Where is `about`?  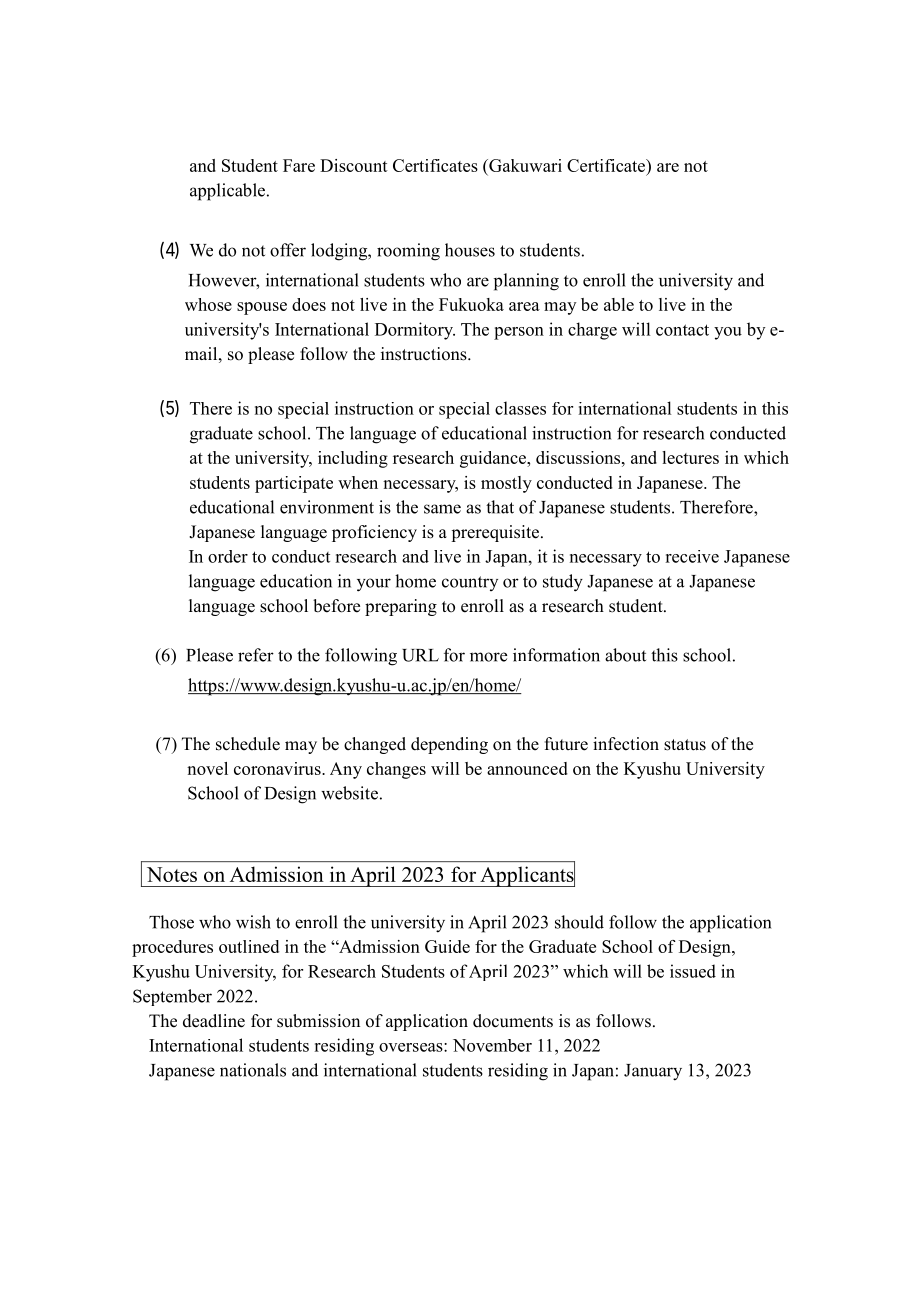
about is located at coordinates (625, 655).
